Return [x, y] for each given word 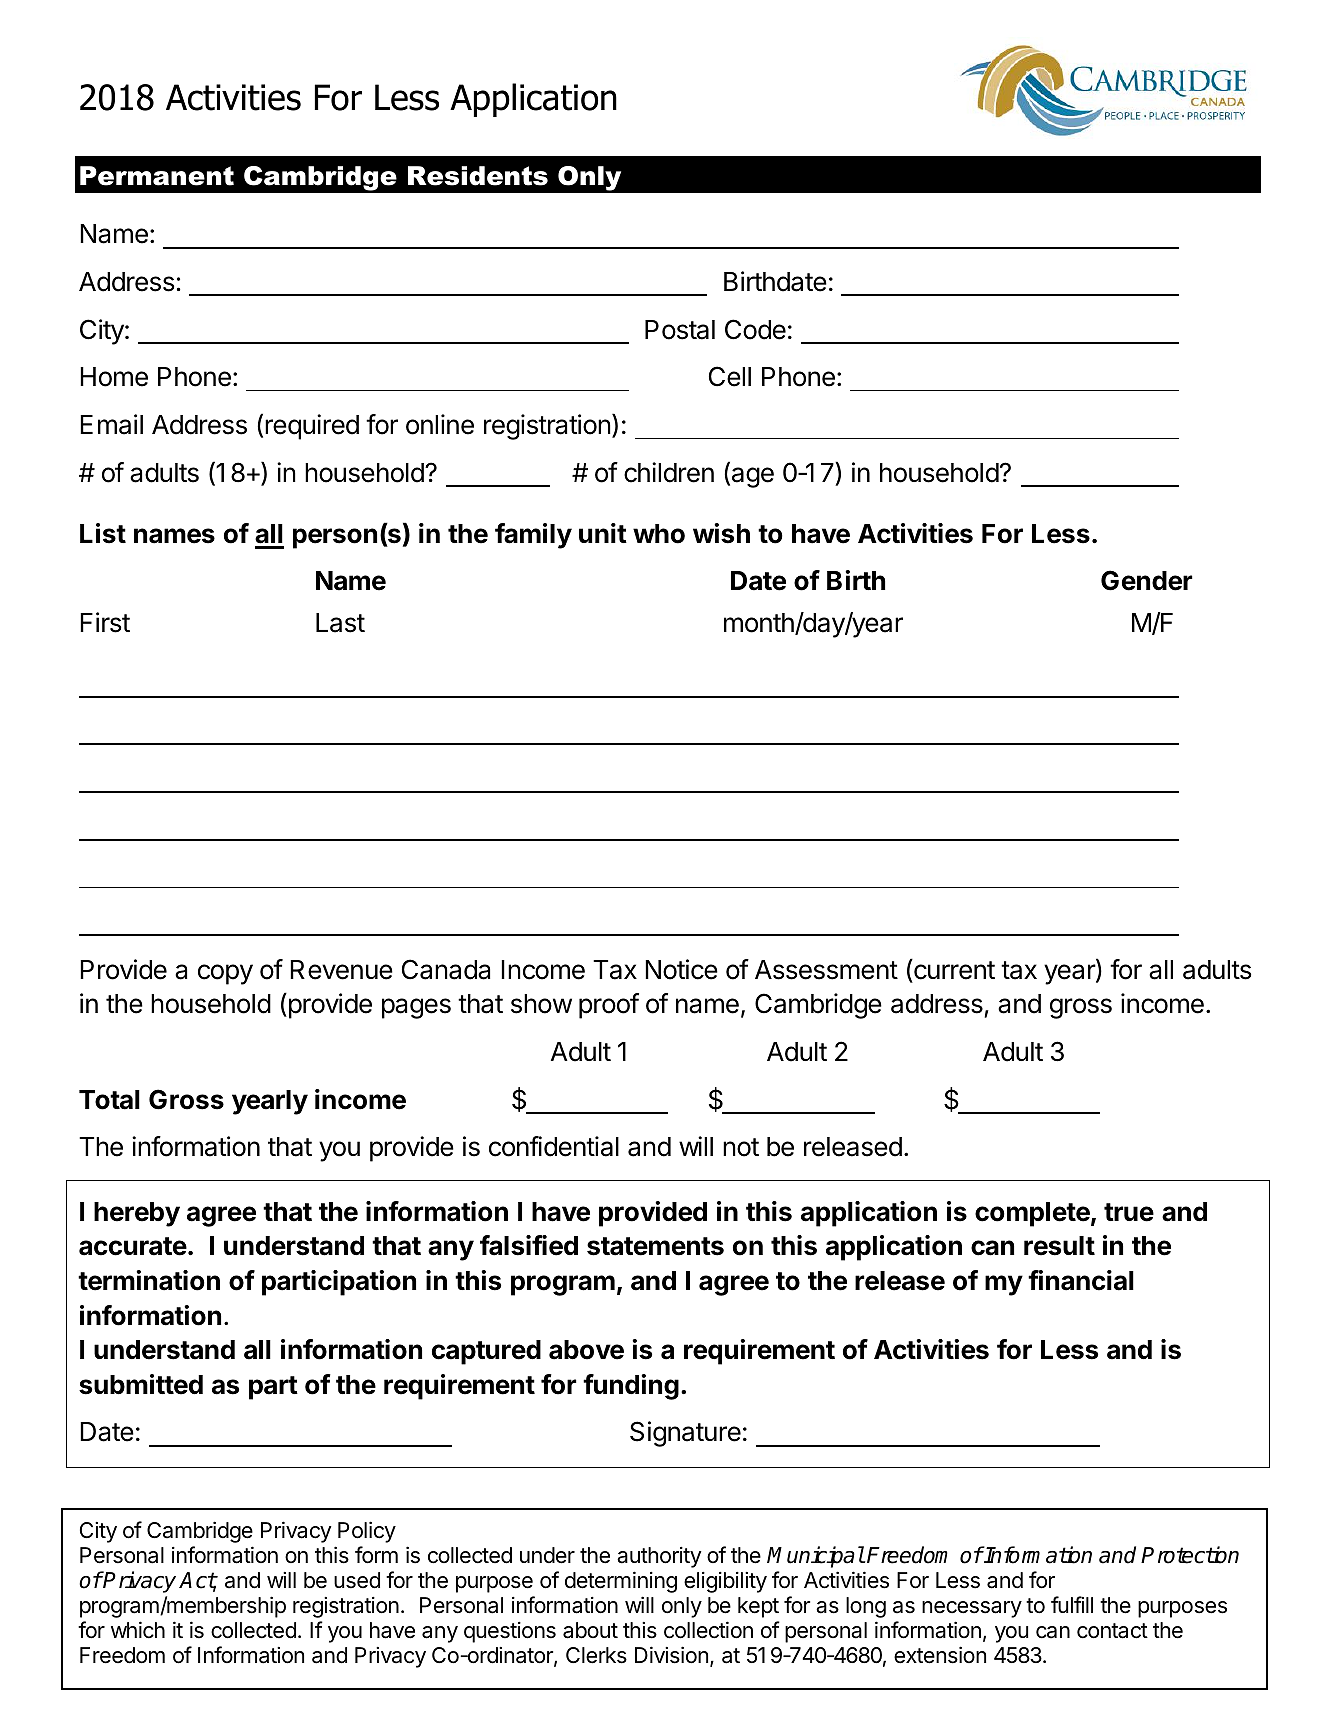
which [138, 1630]
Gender [1147, 580]
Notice [681, 969]
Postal [680, 330]
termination [149, 1280]
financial [1081, 1280]
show [541, 1004]
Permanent [157, 176]
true [1129, 1212]
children [669, 472]
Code [755, 329]
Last [340, 623]
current [953, 969]
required [312, 427]
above [586, 1350]
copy [225, 974]
